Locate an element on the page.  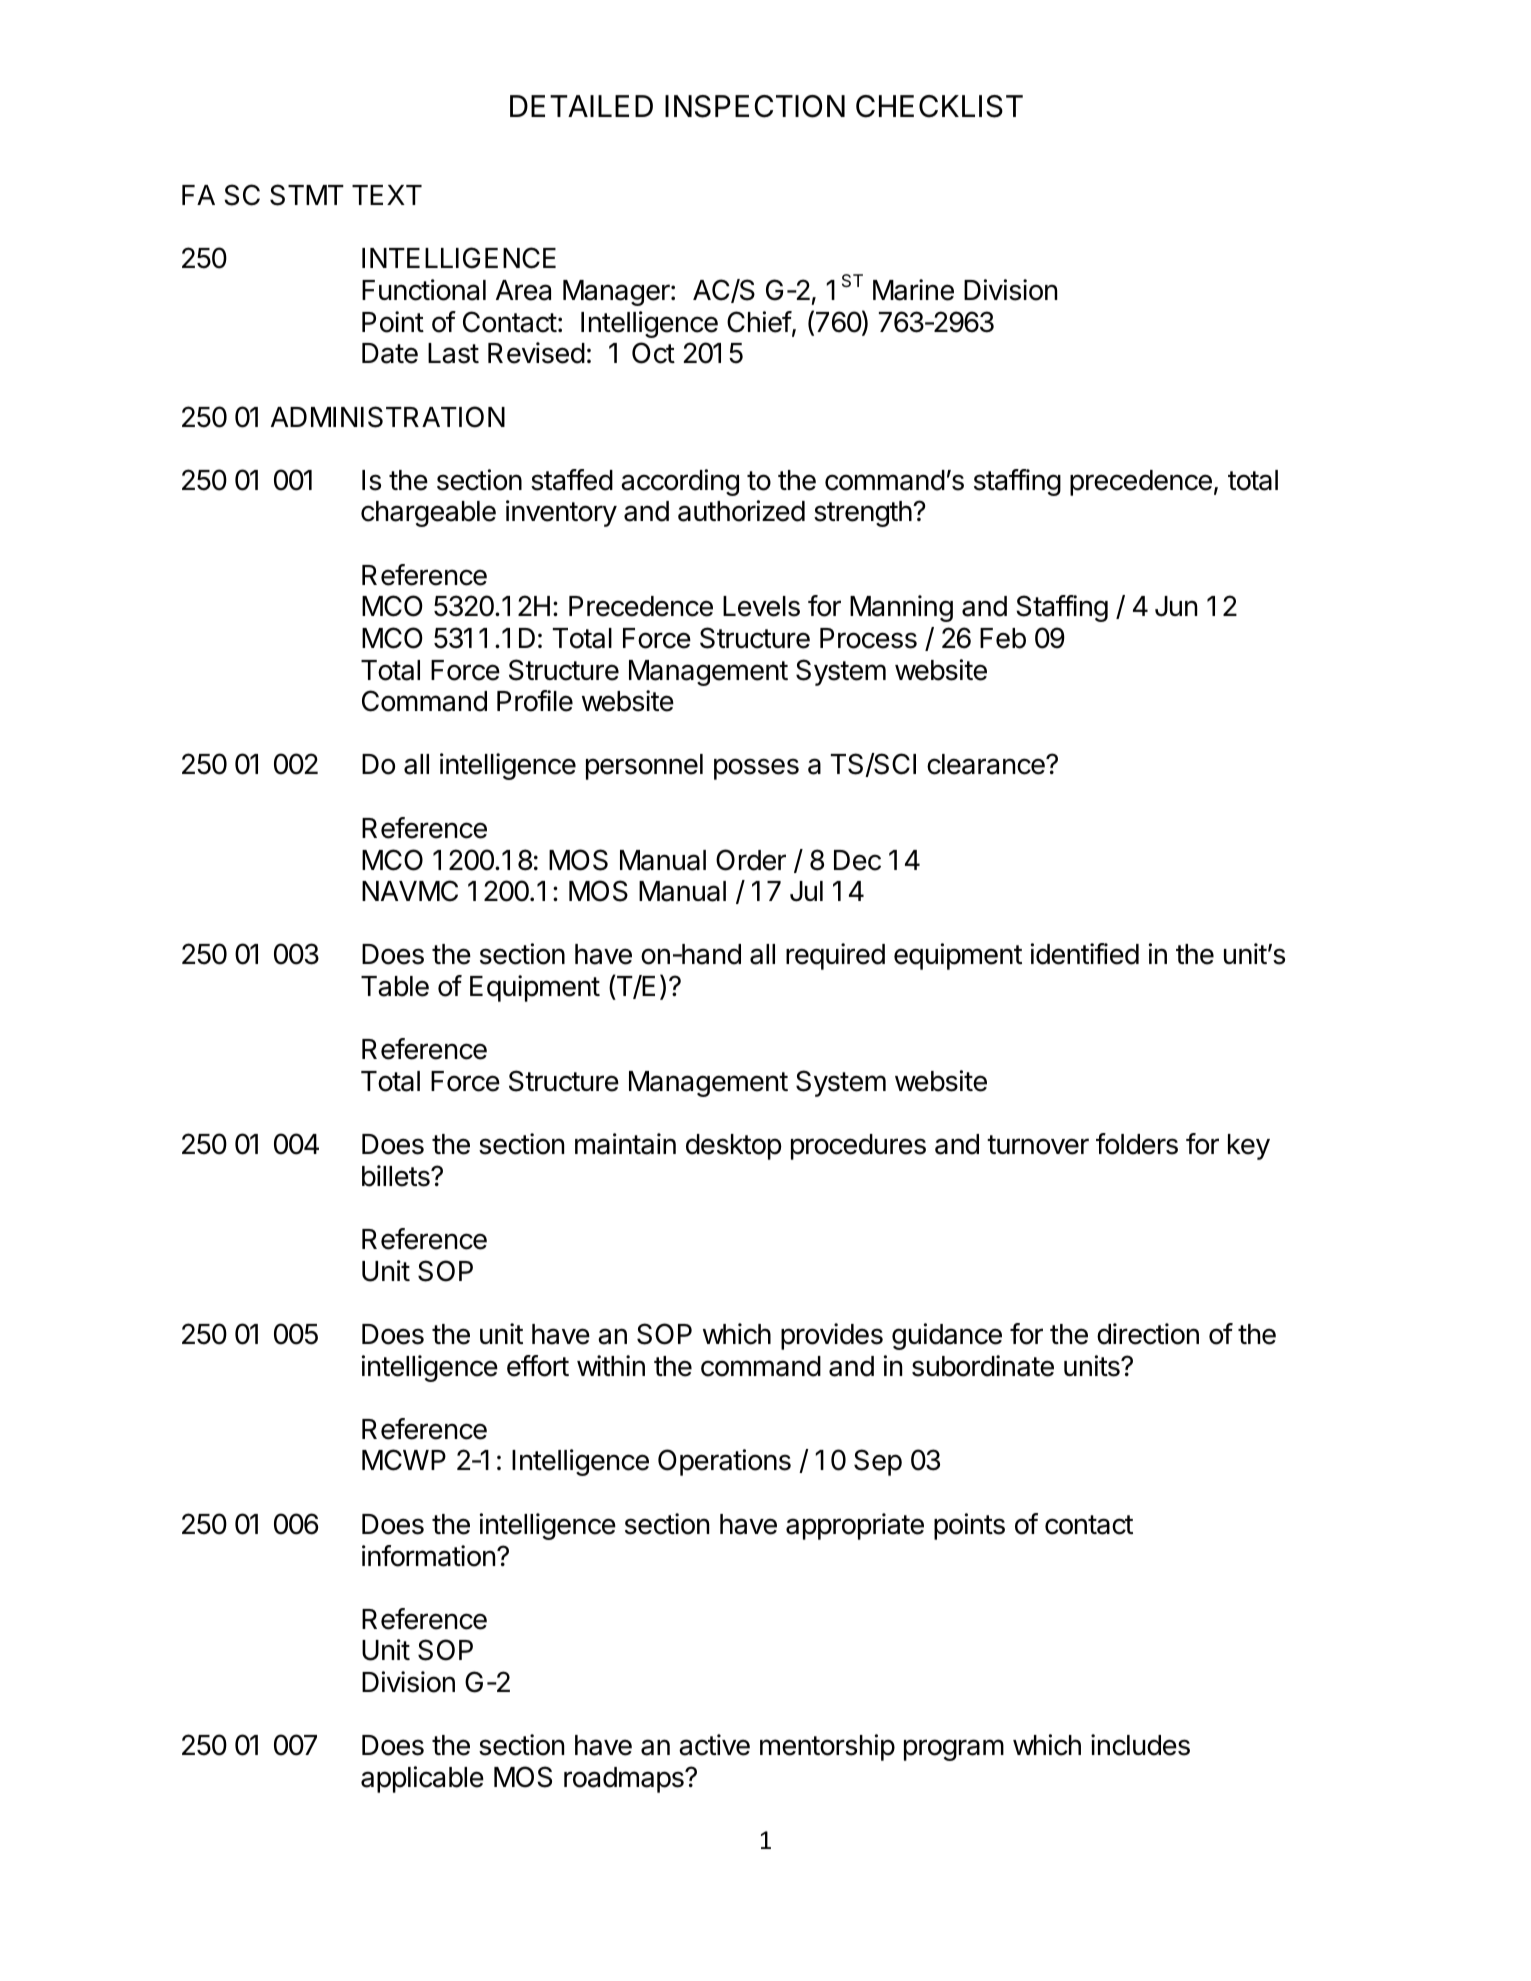
Profile is located at coordinates (535, 701).
